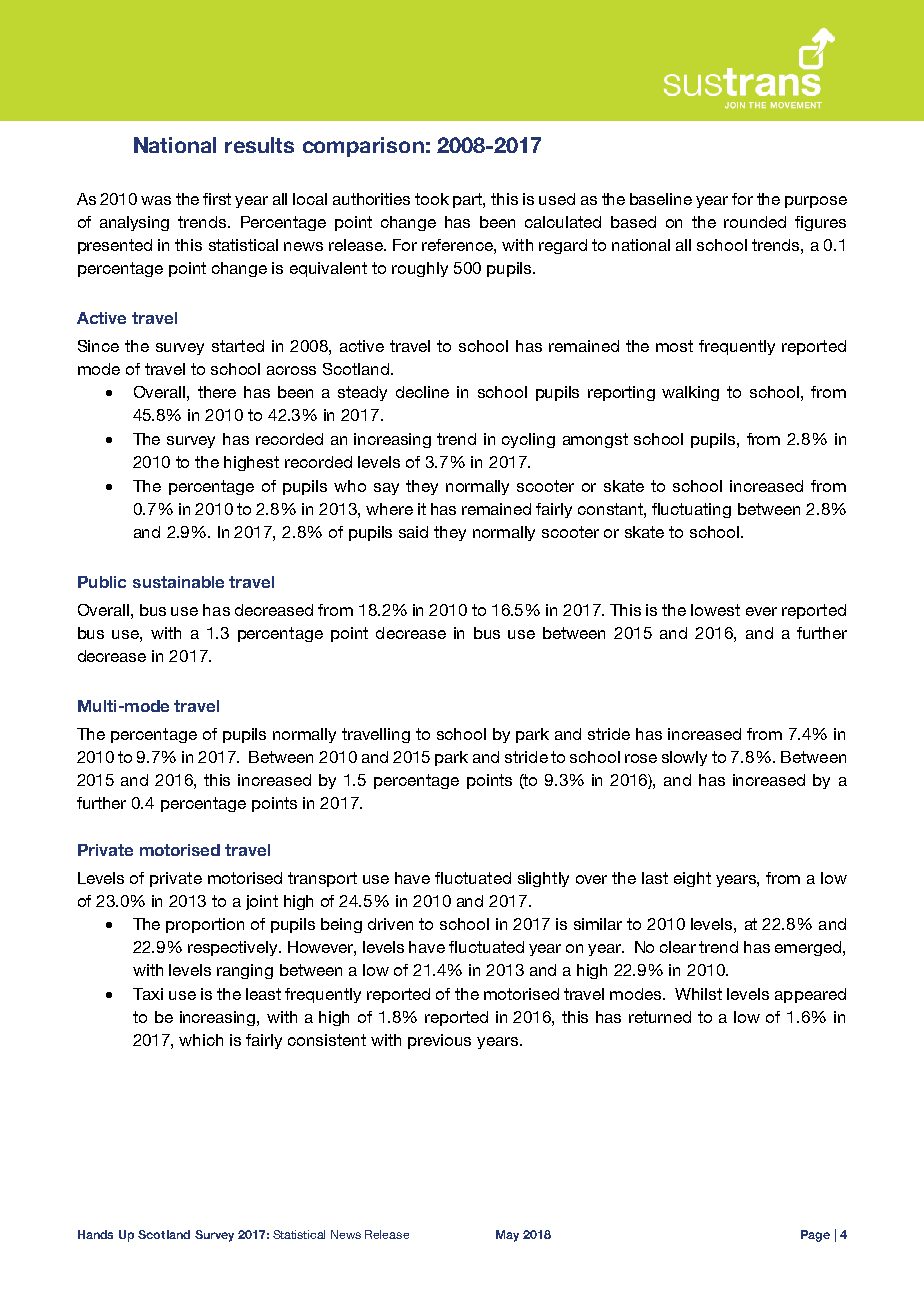 The width and height of the image is (924, 1308). What do you see at coordinates (205, 925) in the image?
I see `proportion` at bounding box center [205, 925].
